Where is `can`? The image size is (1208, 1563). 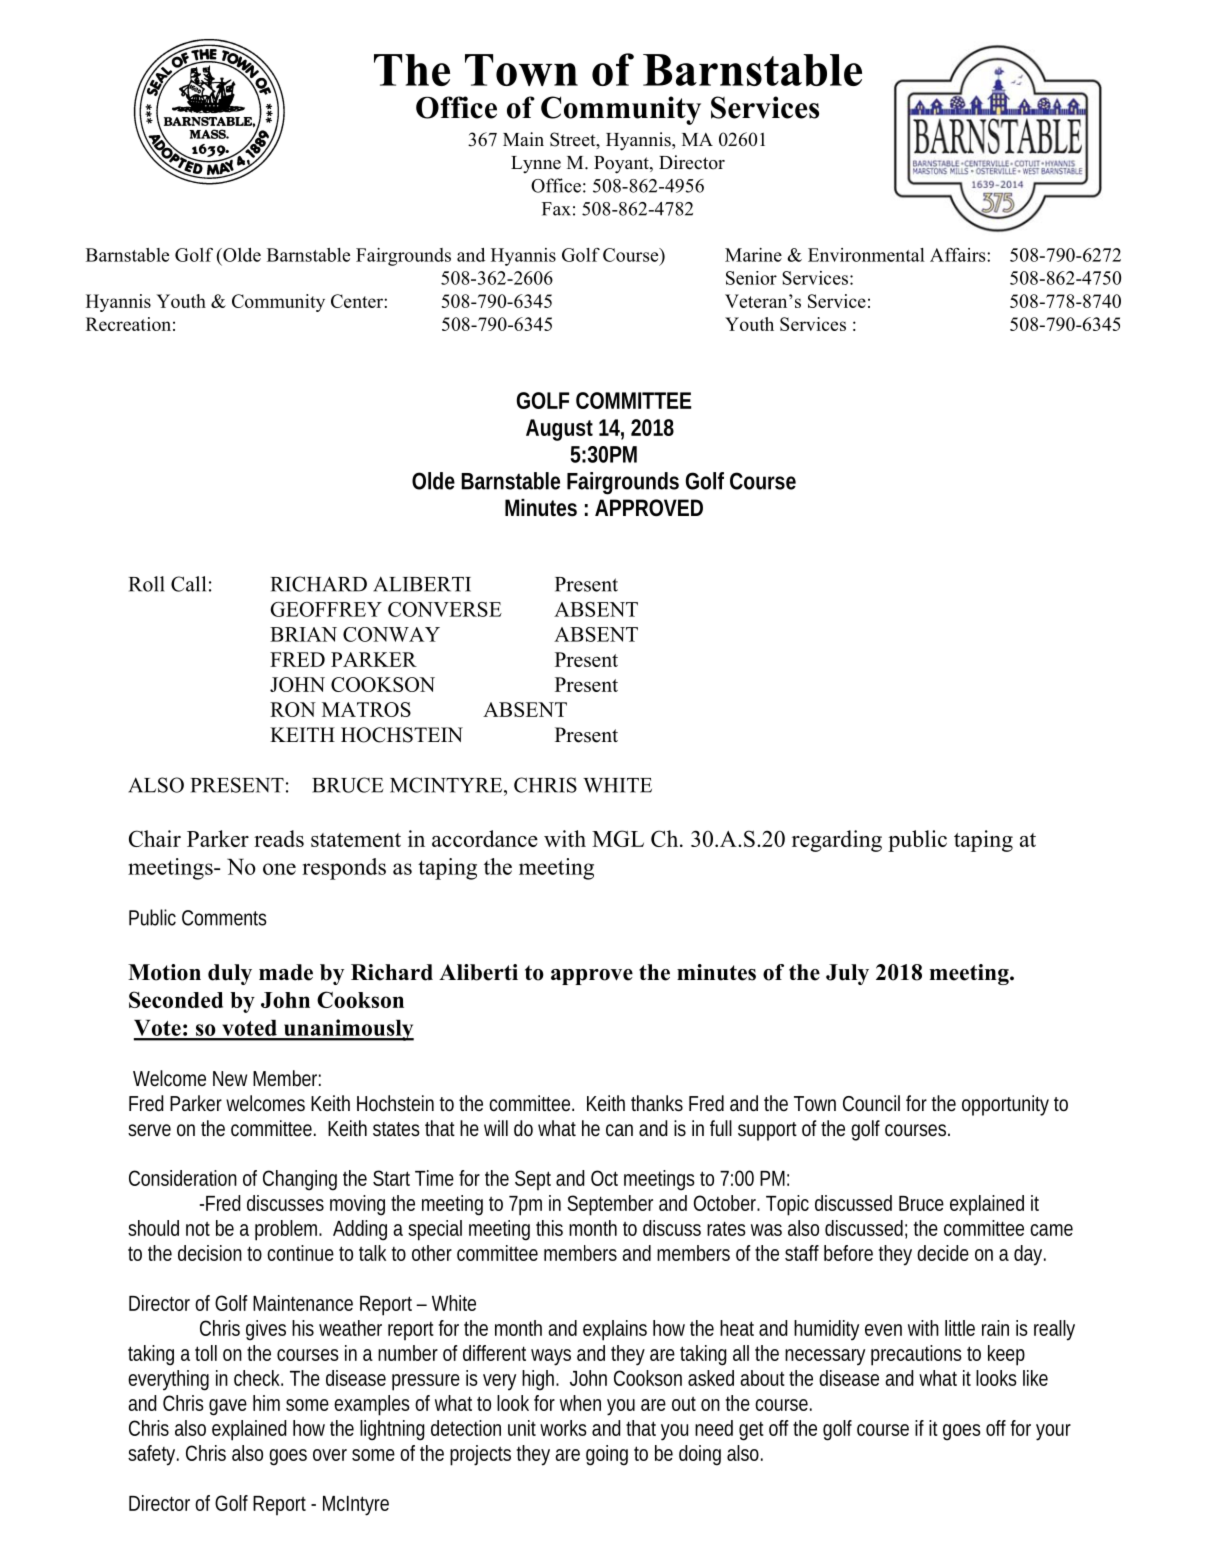
can is located at coordinates (619, 1130).
